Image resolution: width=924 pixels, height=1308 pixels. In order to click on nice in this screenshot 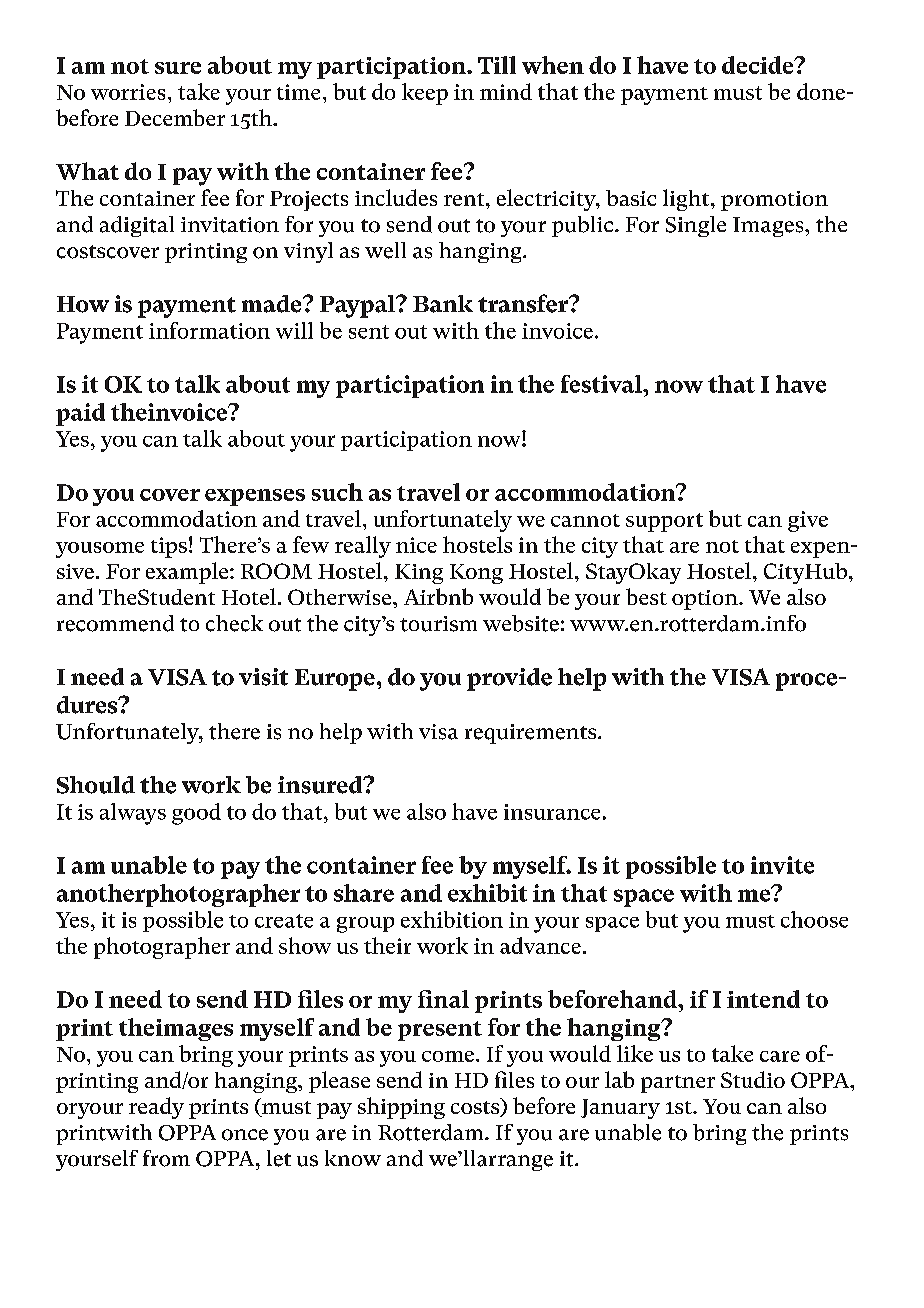, I will do `click(416, 545)`.
